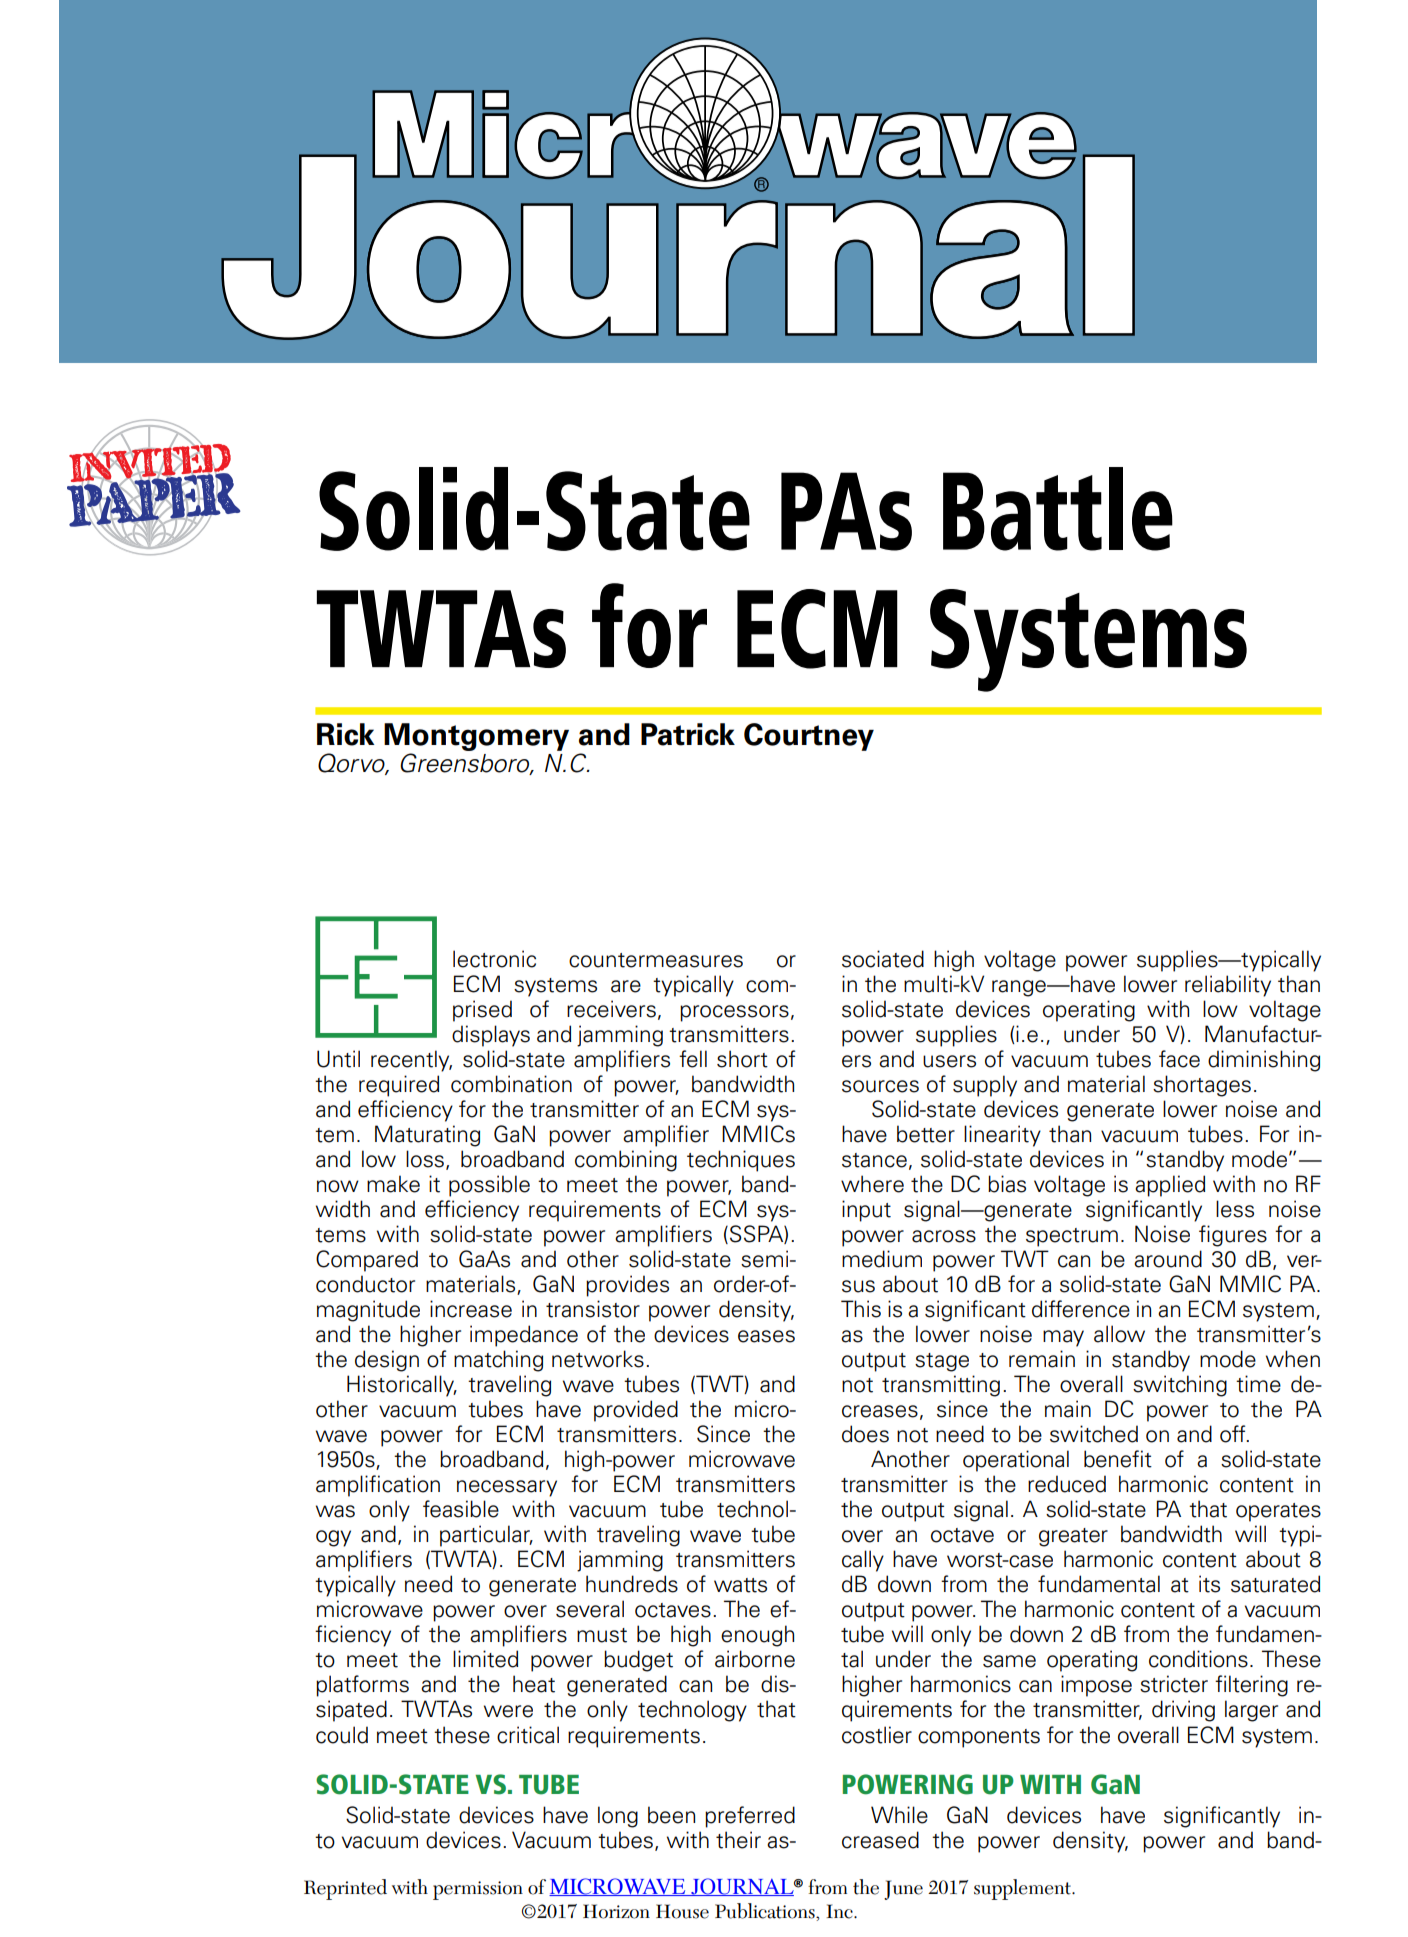 The image size is (1408, 1937). What do you see at coordinates (1228, 986) in the screenshot?
I see `reliability` at bounding box center [1228, 986].
